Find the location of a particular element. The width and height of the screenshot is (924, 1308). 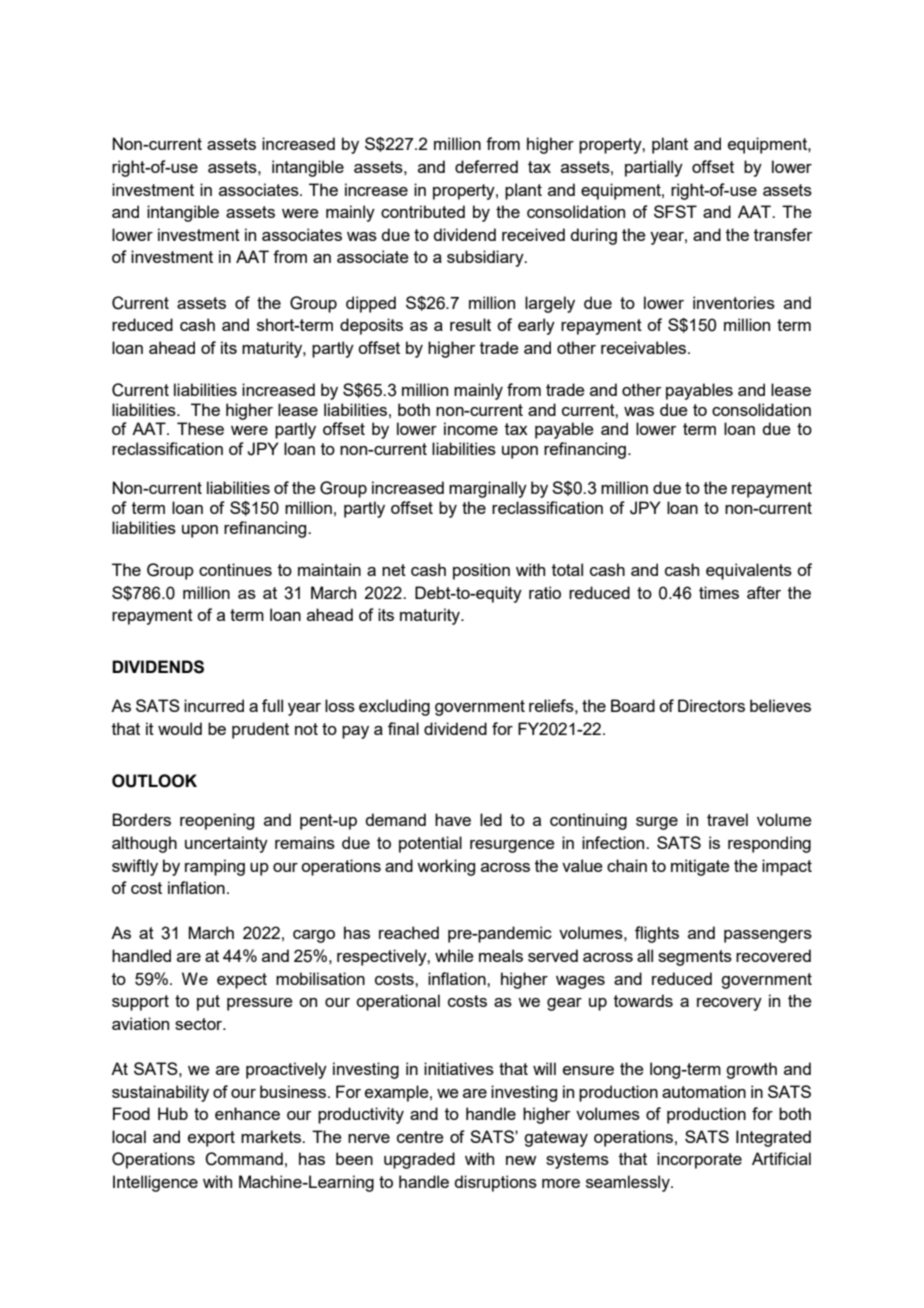

incorporate is located at coordinates (699, 1160).
